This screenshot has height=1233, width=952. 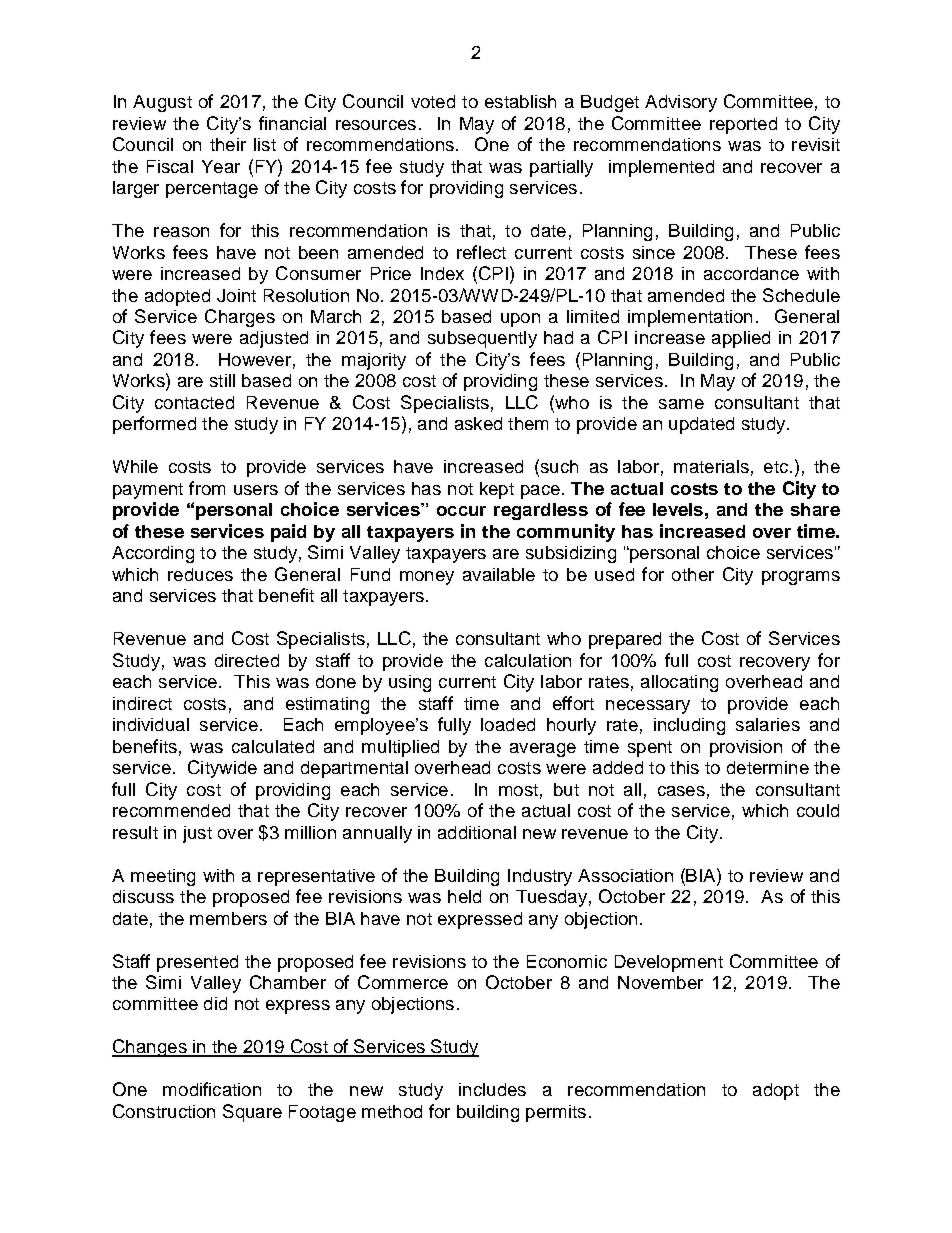 What do you see at coordinates (478, 423) in the screenshot?
I see `asked` at bounding box center [478, 423].
